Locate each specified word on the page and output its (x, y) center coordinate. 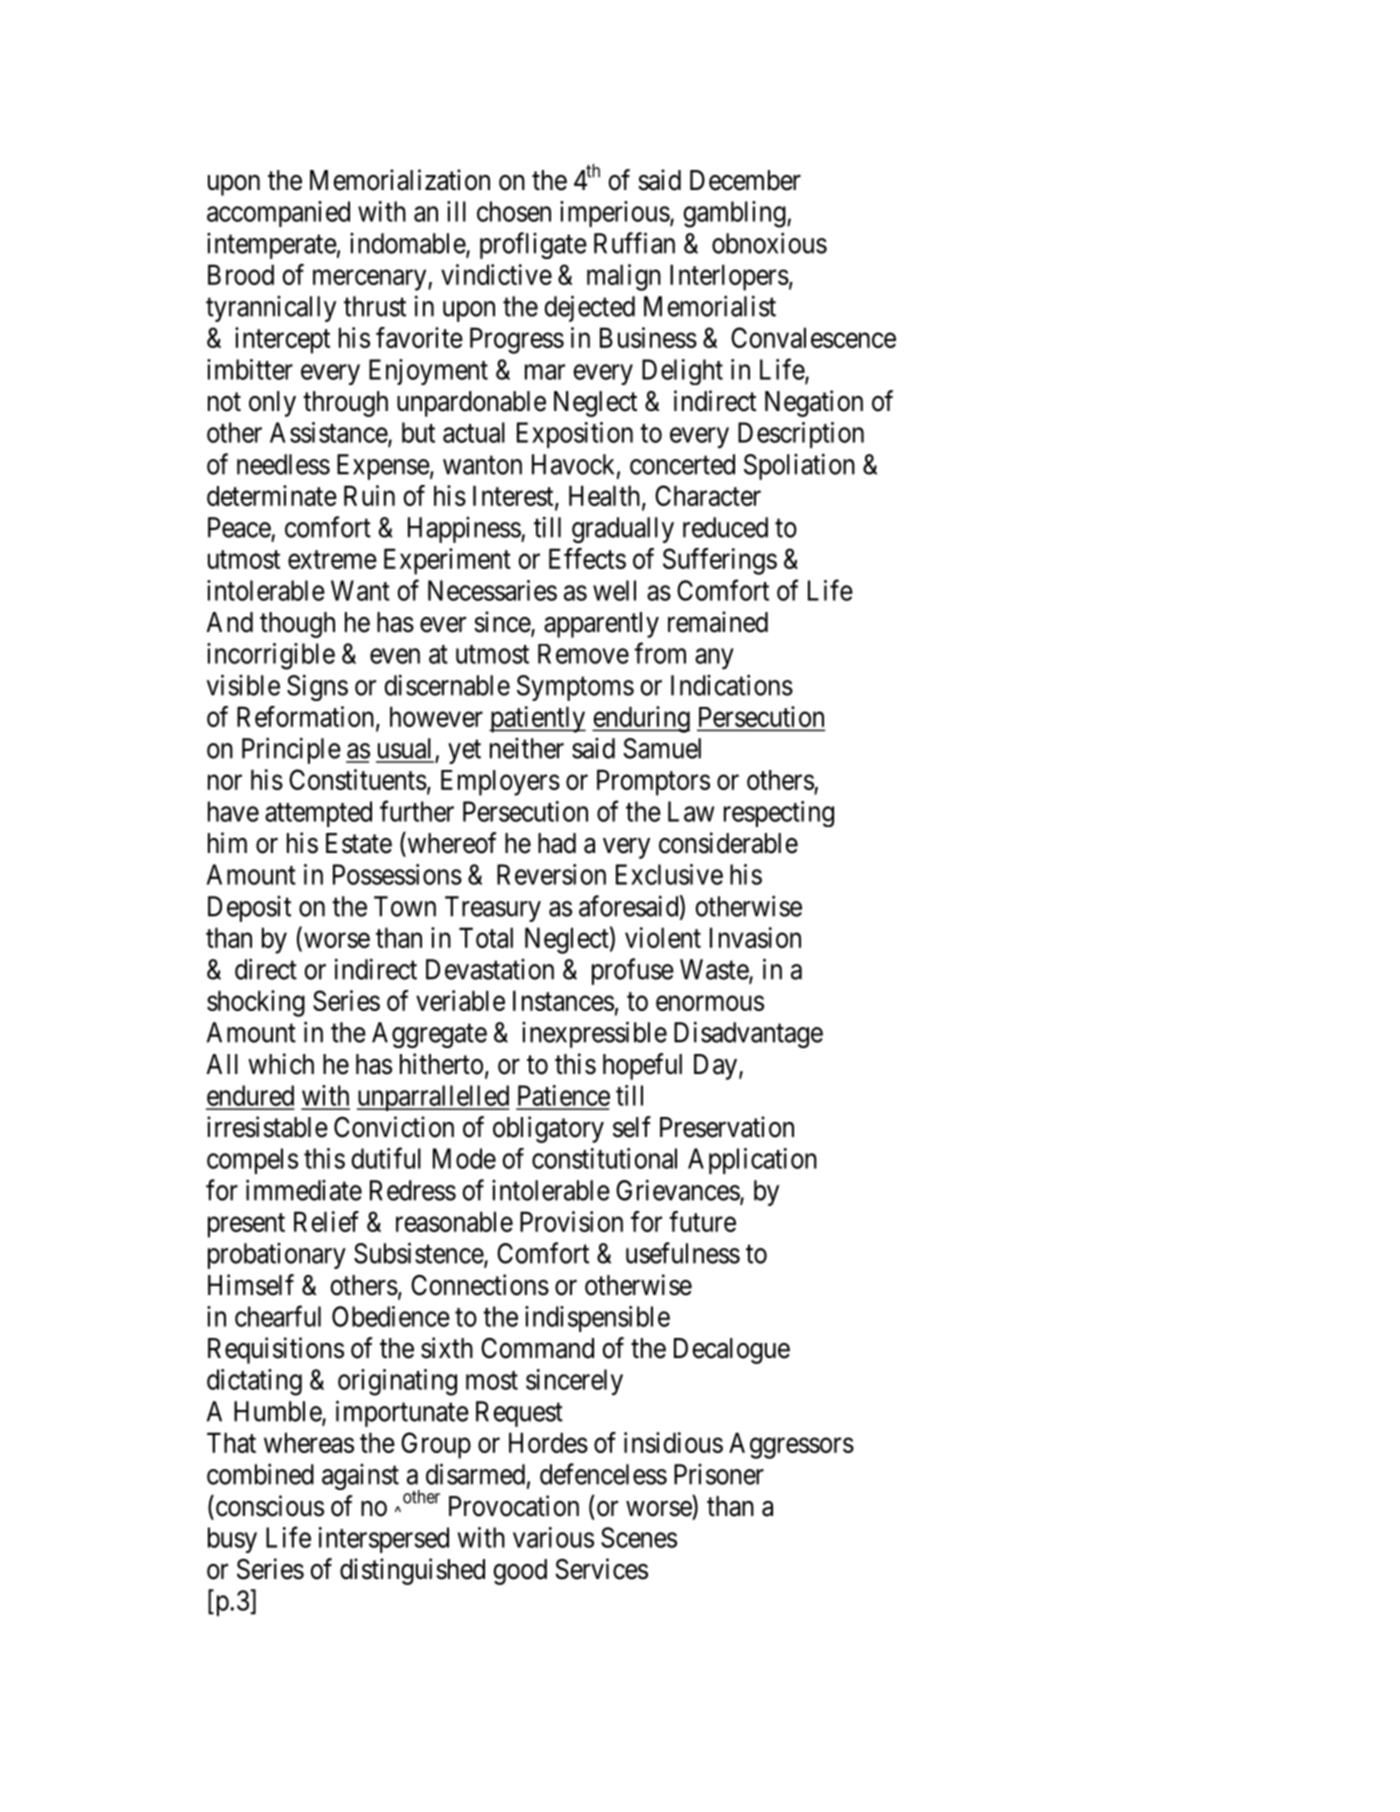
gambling (735, 214)
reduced (725, 527)
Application (752, 1161)
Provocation (514, 1506)
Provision (571, 1221)
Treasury (493, 909)
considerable (728, 843)
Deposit (249, 909)
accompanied (278, 214)
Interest (514, 496)
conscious (268, 1507)
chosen (514, 211)
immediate (304, 1190)
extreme (332, 559)
